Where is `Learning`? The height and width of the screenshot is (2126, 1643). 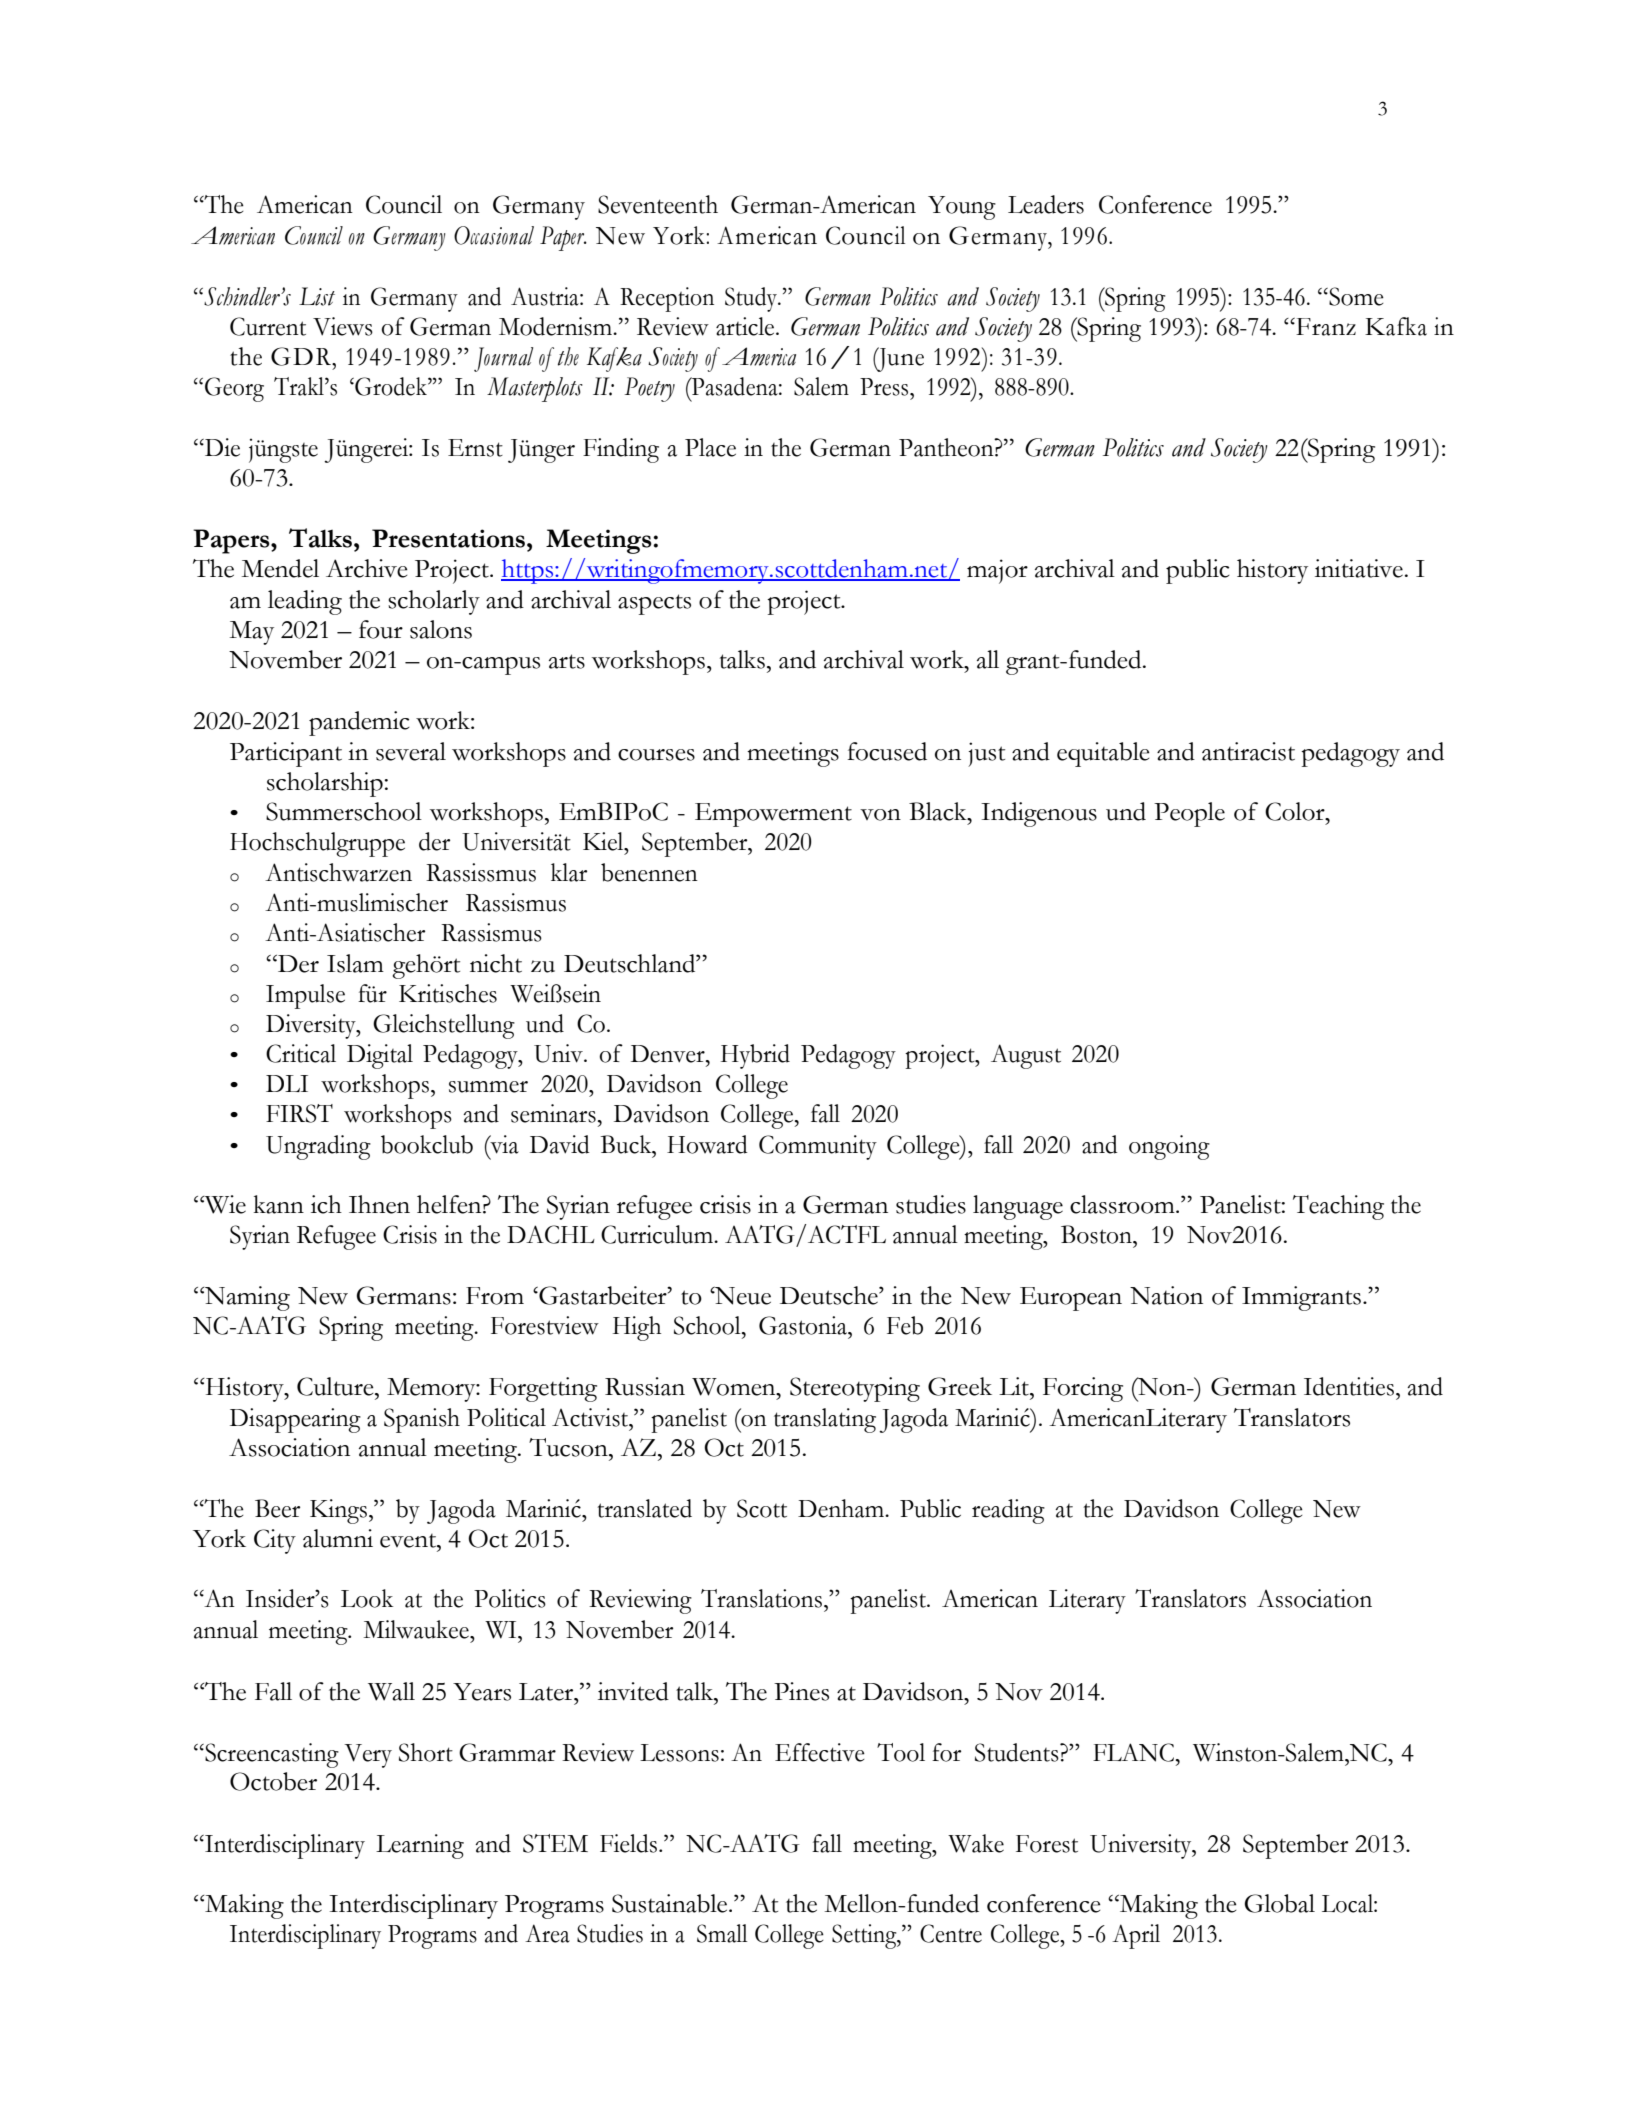
Learning is located at coordinates (420, 1846).
